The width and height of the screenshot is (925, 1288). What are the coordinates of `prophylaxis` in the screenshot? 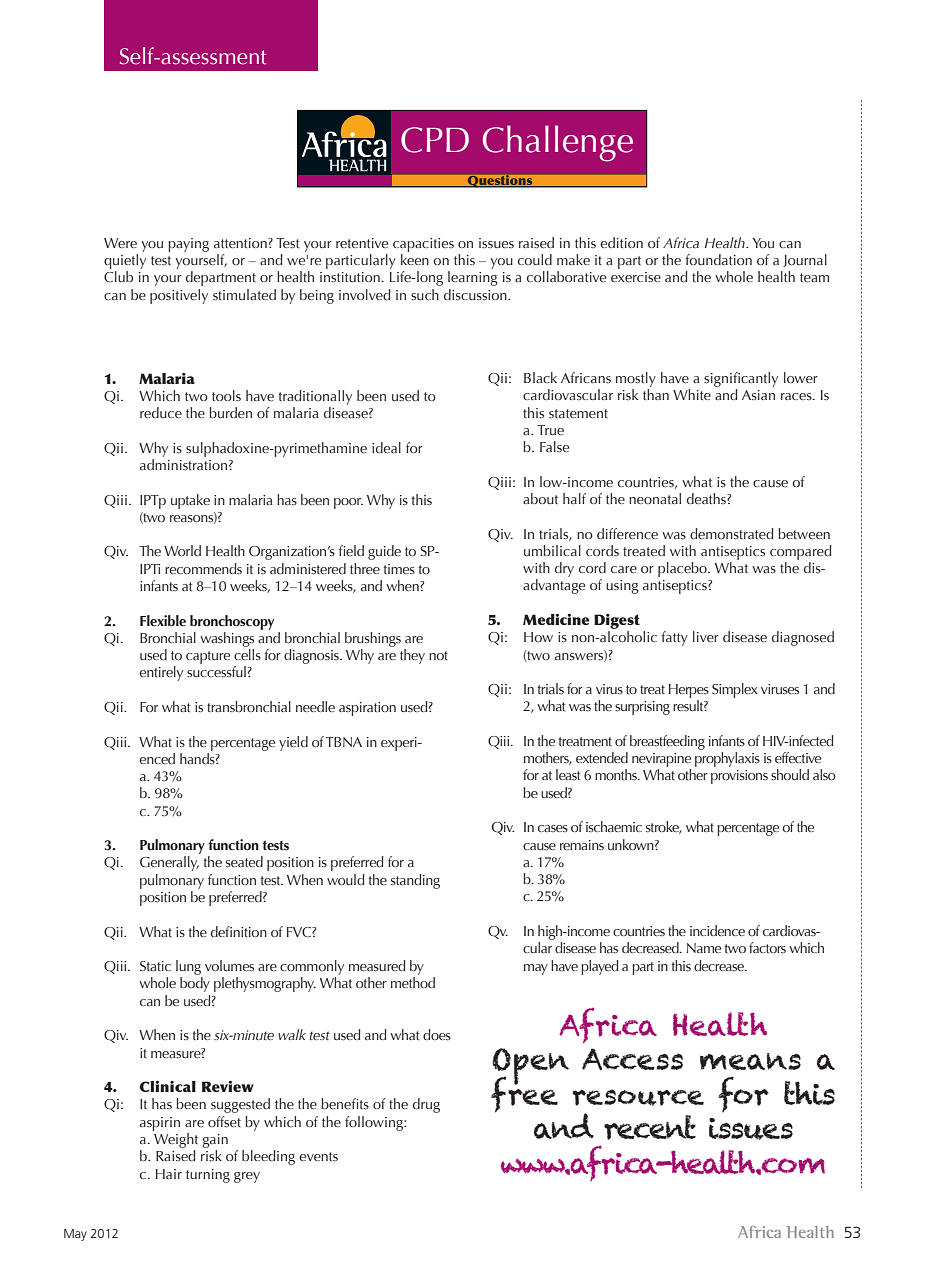 It's located at (727, 759).
